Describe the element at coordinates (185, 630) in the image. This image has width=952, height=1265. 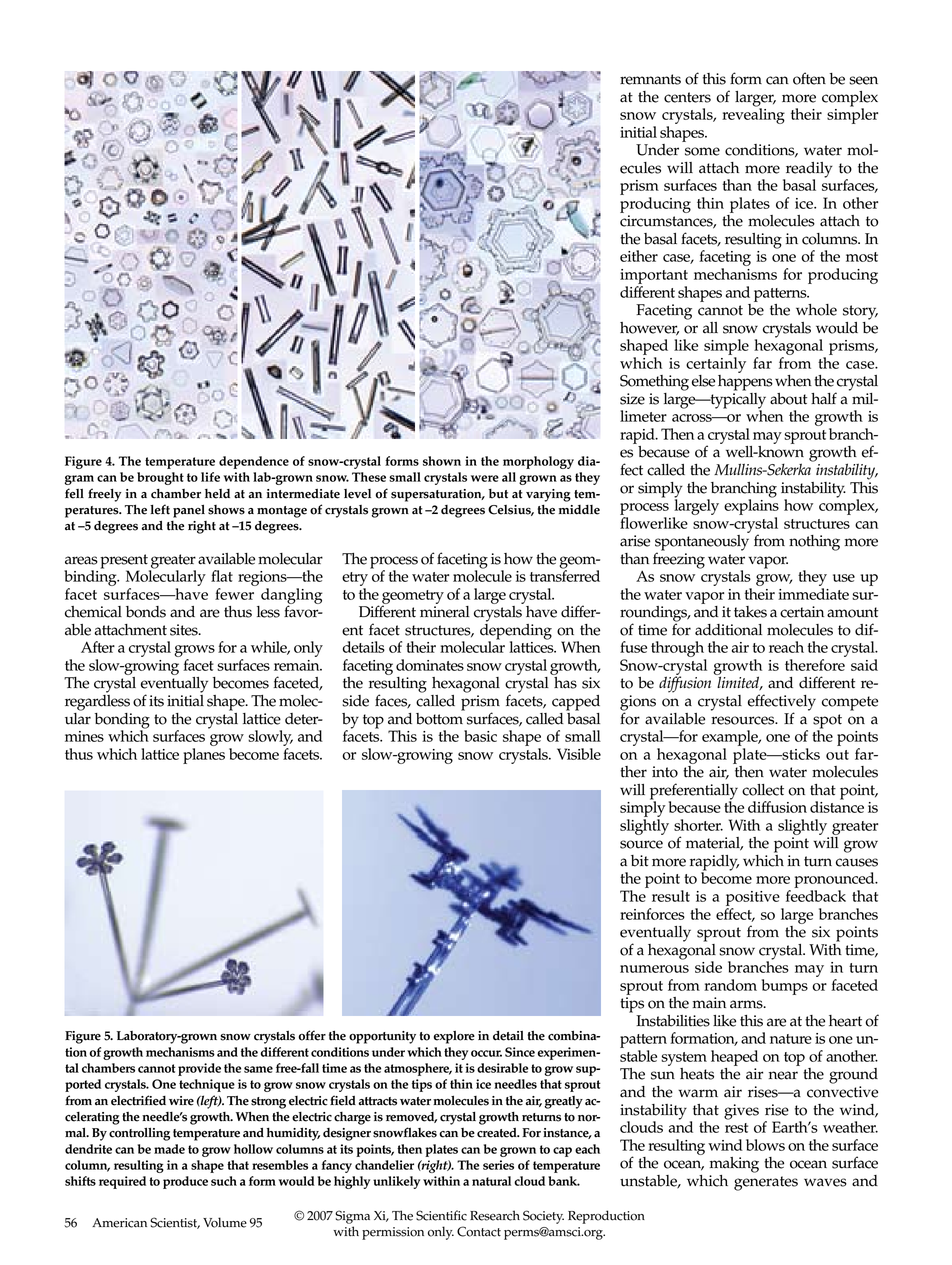
I see `sites` at that location.
